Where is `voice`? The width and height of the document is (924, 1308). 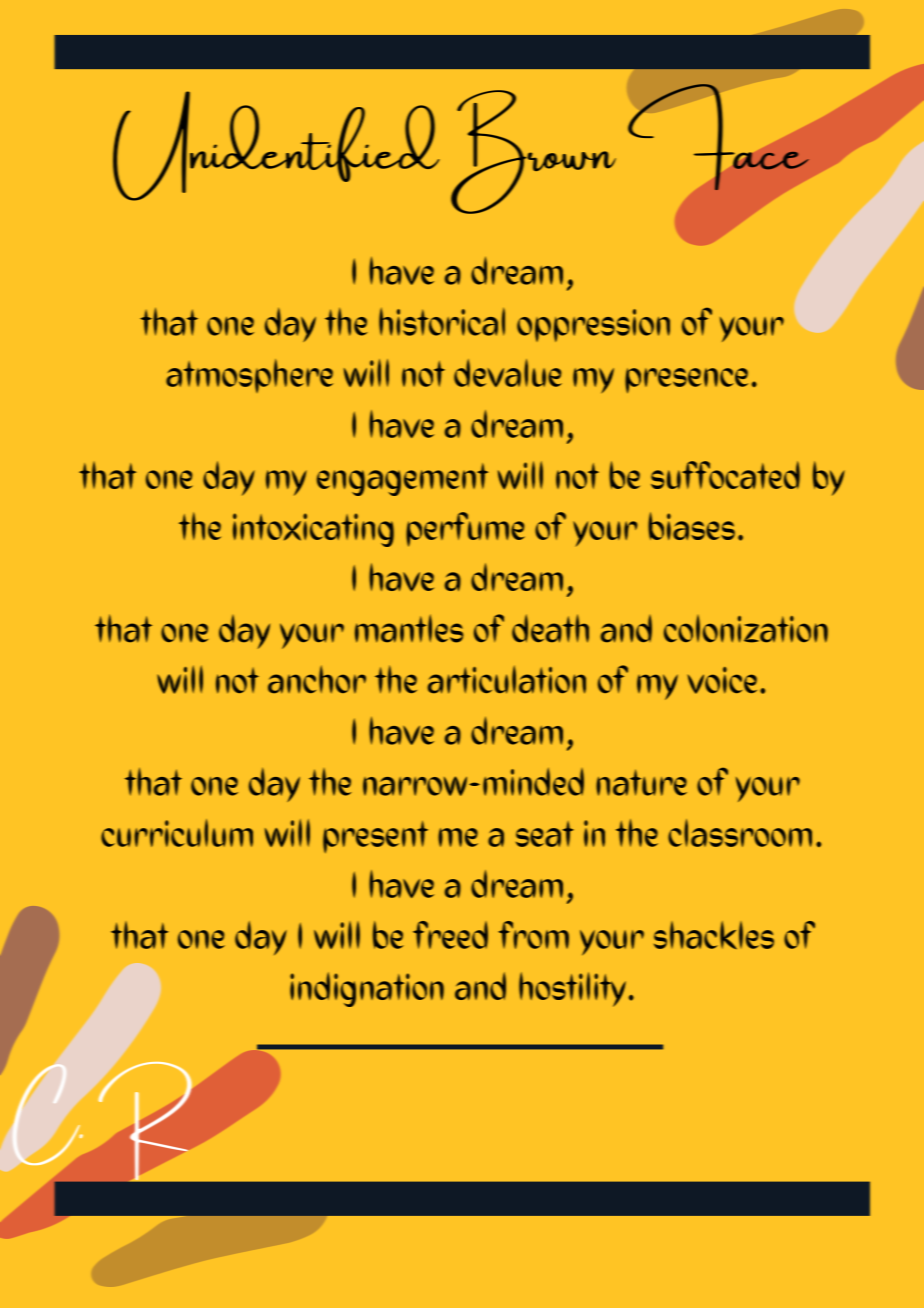
voice is located at coordinates (722, 680).
